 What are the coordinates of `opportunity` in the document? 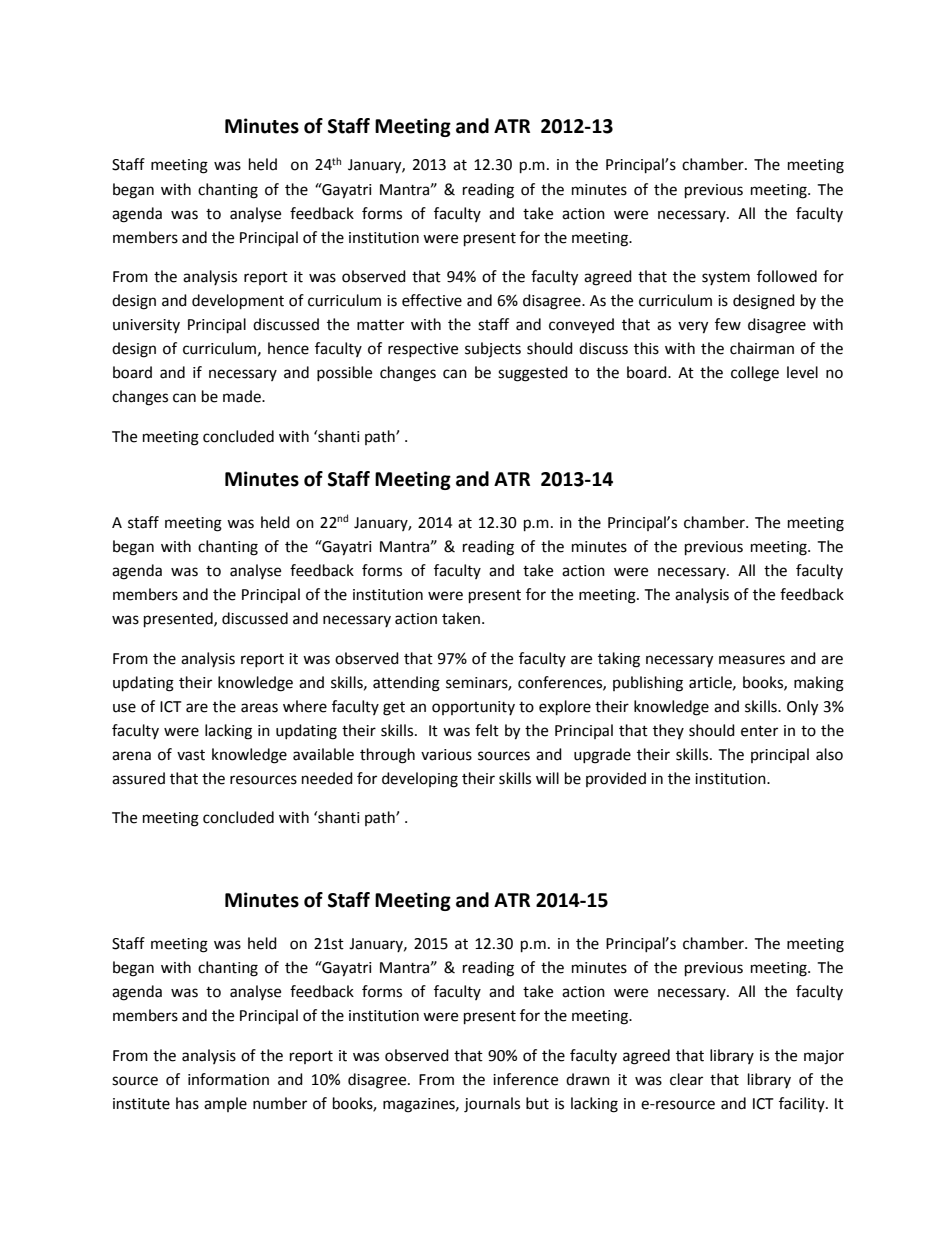 It's located at (473, 708).
